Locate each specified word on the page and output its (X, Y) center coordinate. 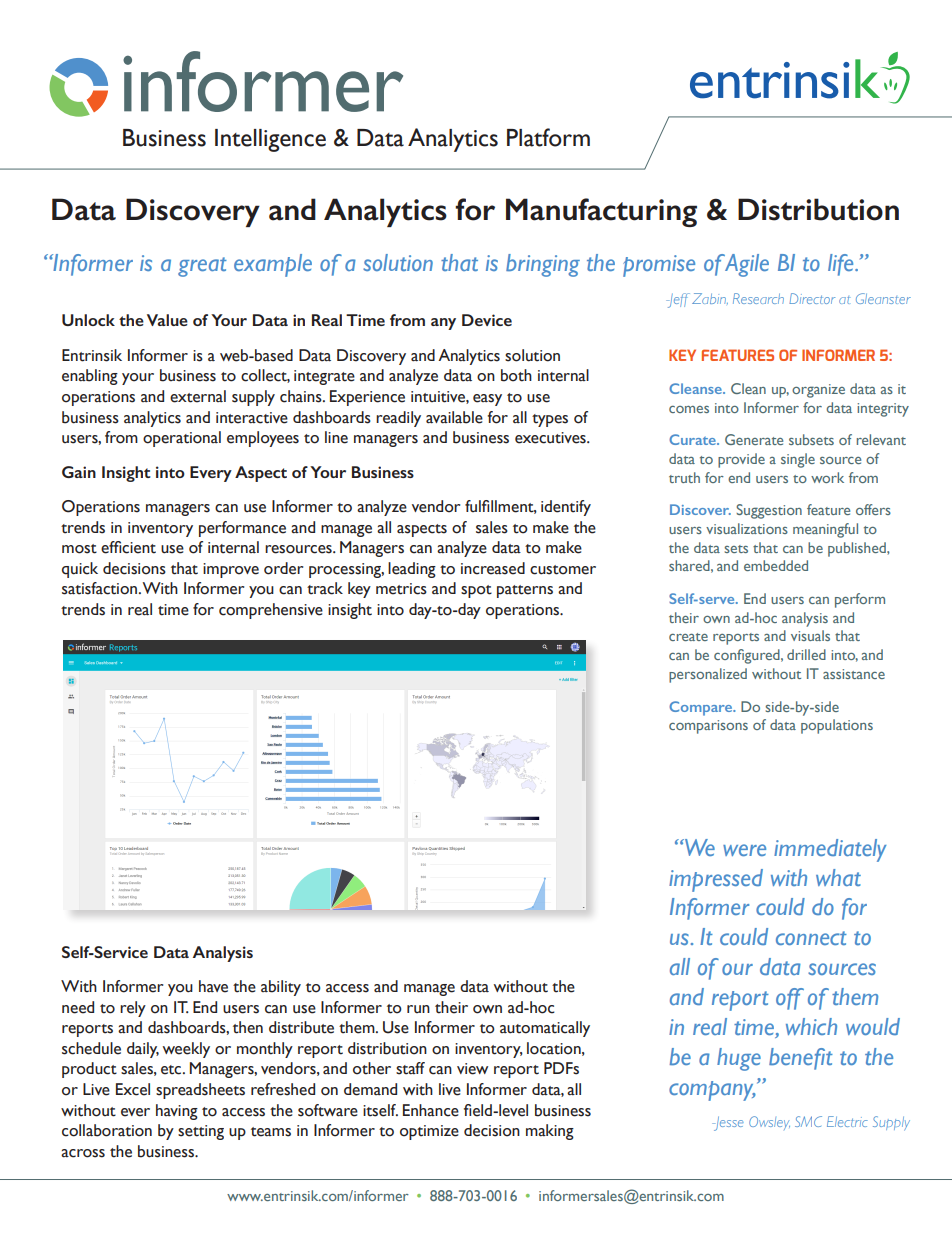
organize (818, 391)
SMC (808, 1121)
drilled (806, 654)
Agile (747, 265)
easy (487, 400)
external (198, 396)
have (213, 986)
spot (476, 591)
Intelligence (270, 140)
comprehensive (271, 611)
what (838, 877)
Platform (548, 137)
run (418, 1009)
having (177, 1112)
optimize (429, 1132)
